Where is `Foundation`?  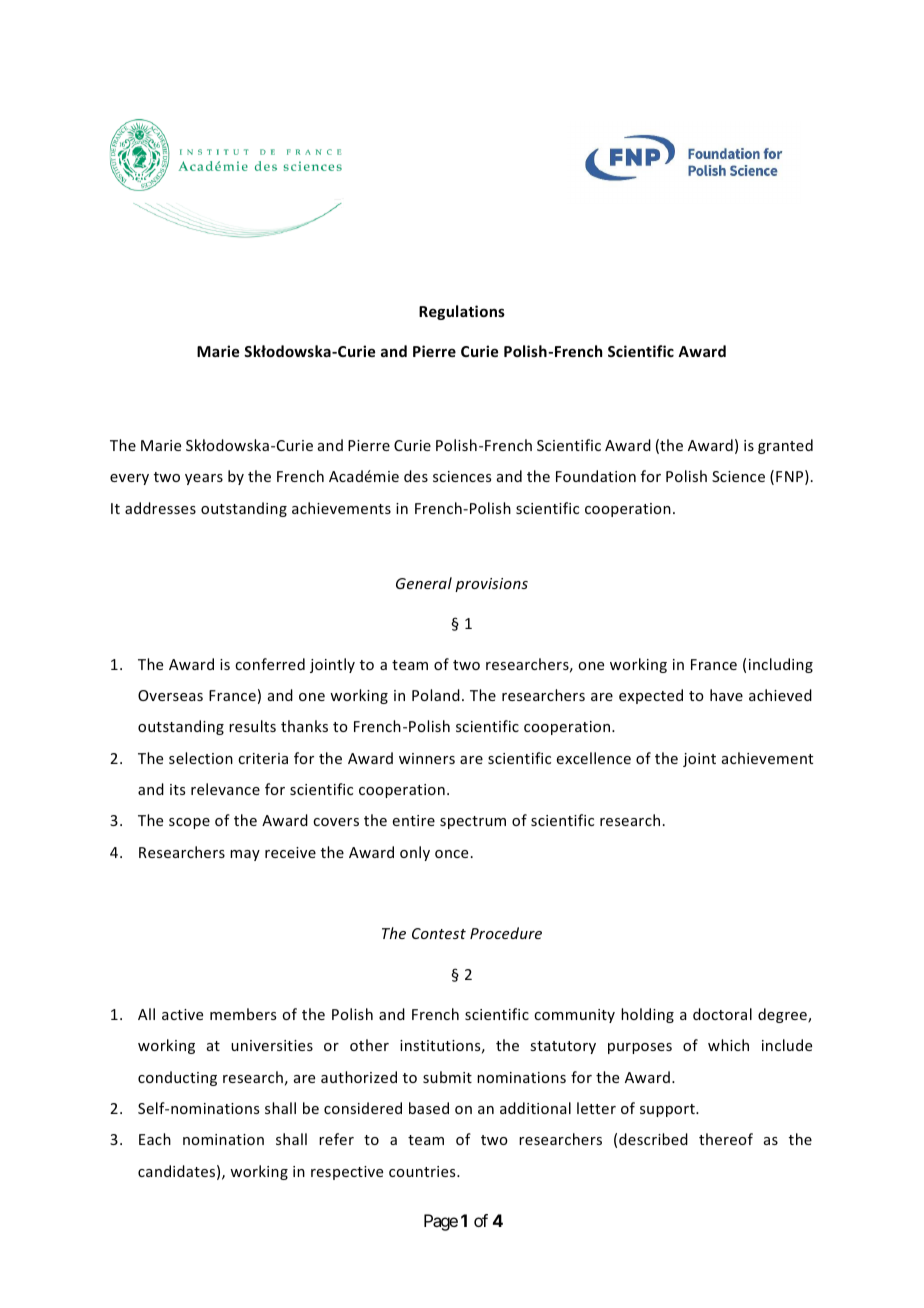
Foundation is located at coordinates (596, 476).
